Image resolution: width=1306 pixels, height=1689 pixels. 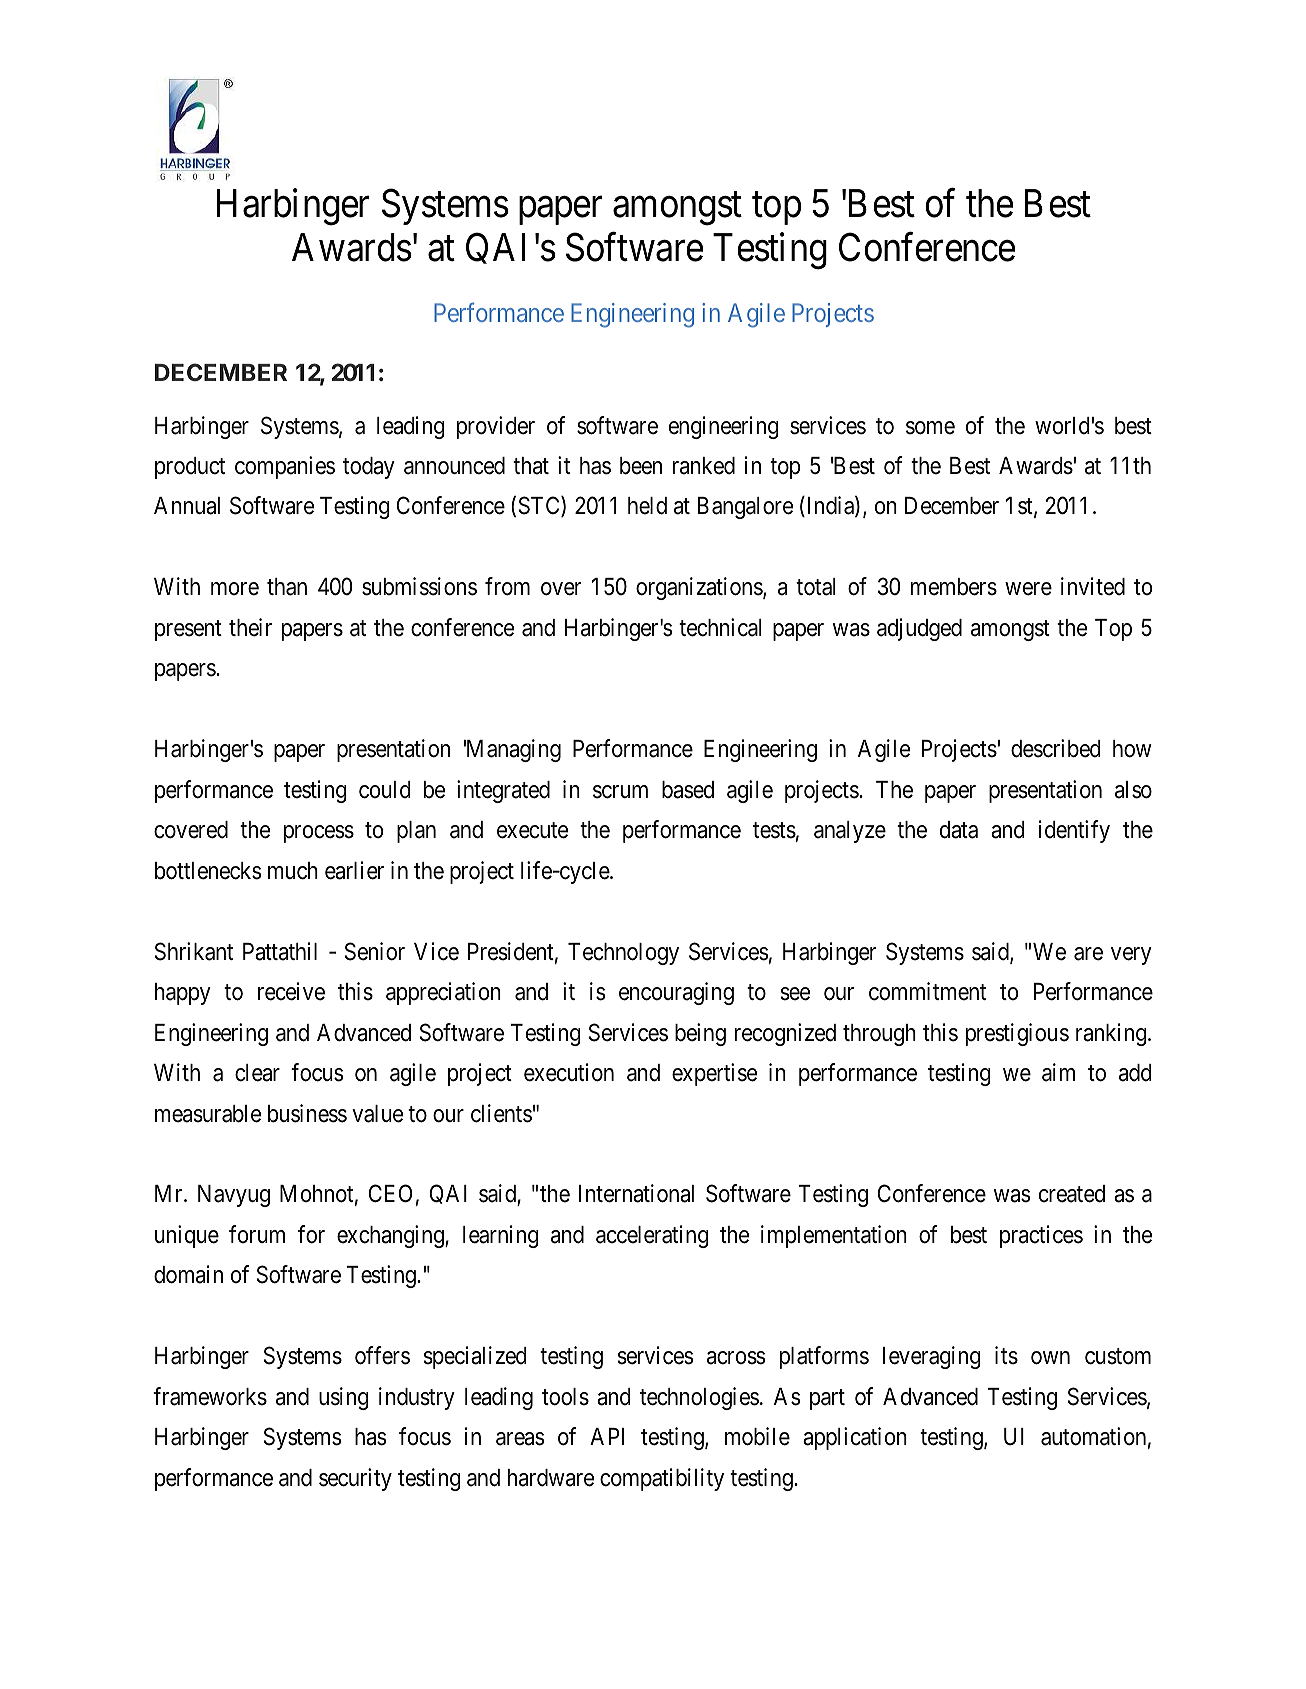 What do you see at coordinates (1131, 956) in the document?
I see `very` at bounding box center [1131, 956].
